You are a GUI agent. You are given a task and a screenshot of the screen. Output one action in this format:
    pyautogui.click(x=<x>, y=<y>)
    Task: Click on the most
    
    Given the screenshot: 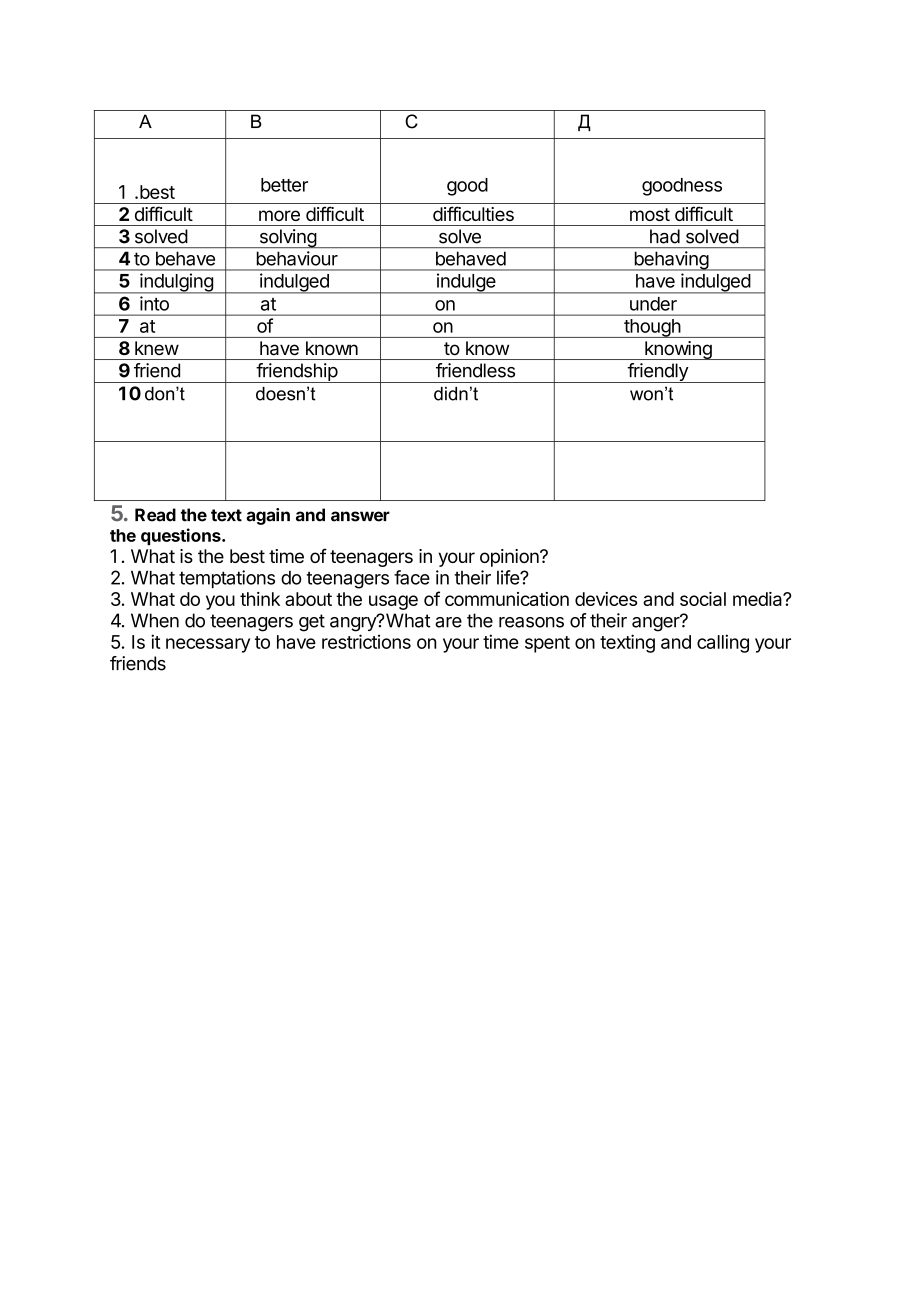 What is the action you would take?
    pyautogui.click(x=650, y=214)
